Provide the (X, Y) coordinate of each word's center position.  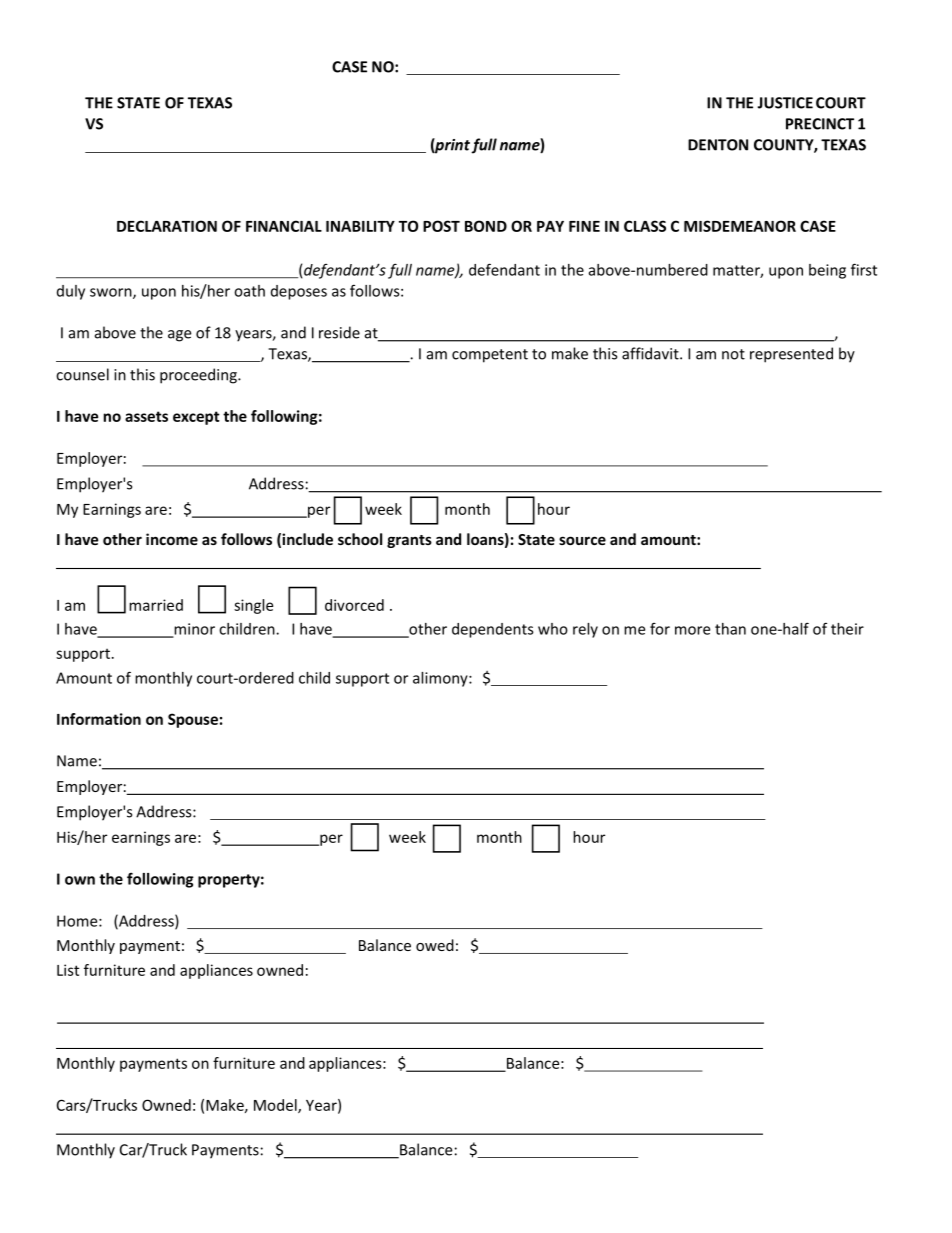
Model (276, 1106)
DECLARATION (167, 226)
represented (791, 355)
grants (409, 541)
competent (490, 356)
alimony (441, 679)
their (847, 629)
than (730, 629)
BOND (486, 226)
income (172, 539)
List (68, 970)
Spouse (193, 720)
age (179, 336)
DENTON (718, 145)
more (692, 630)
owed (435, 945)
